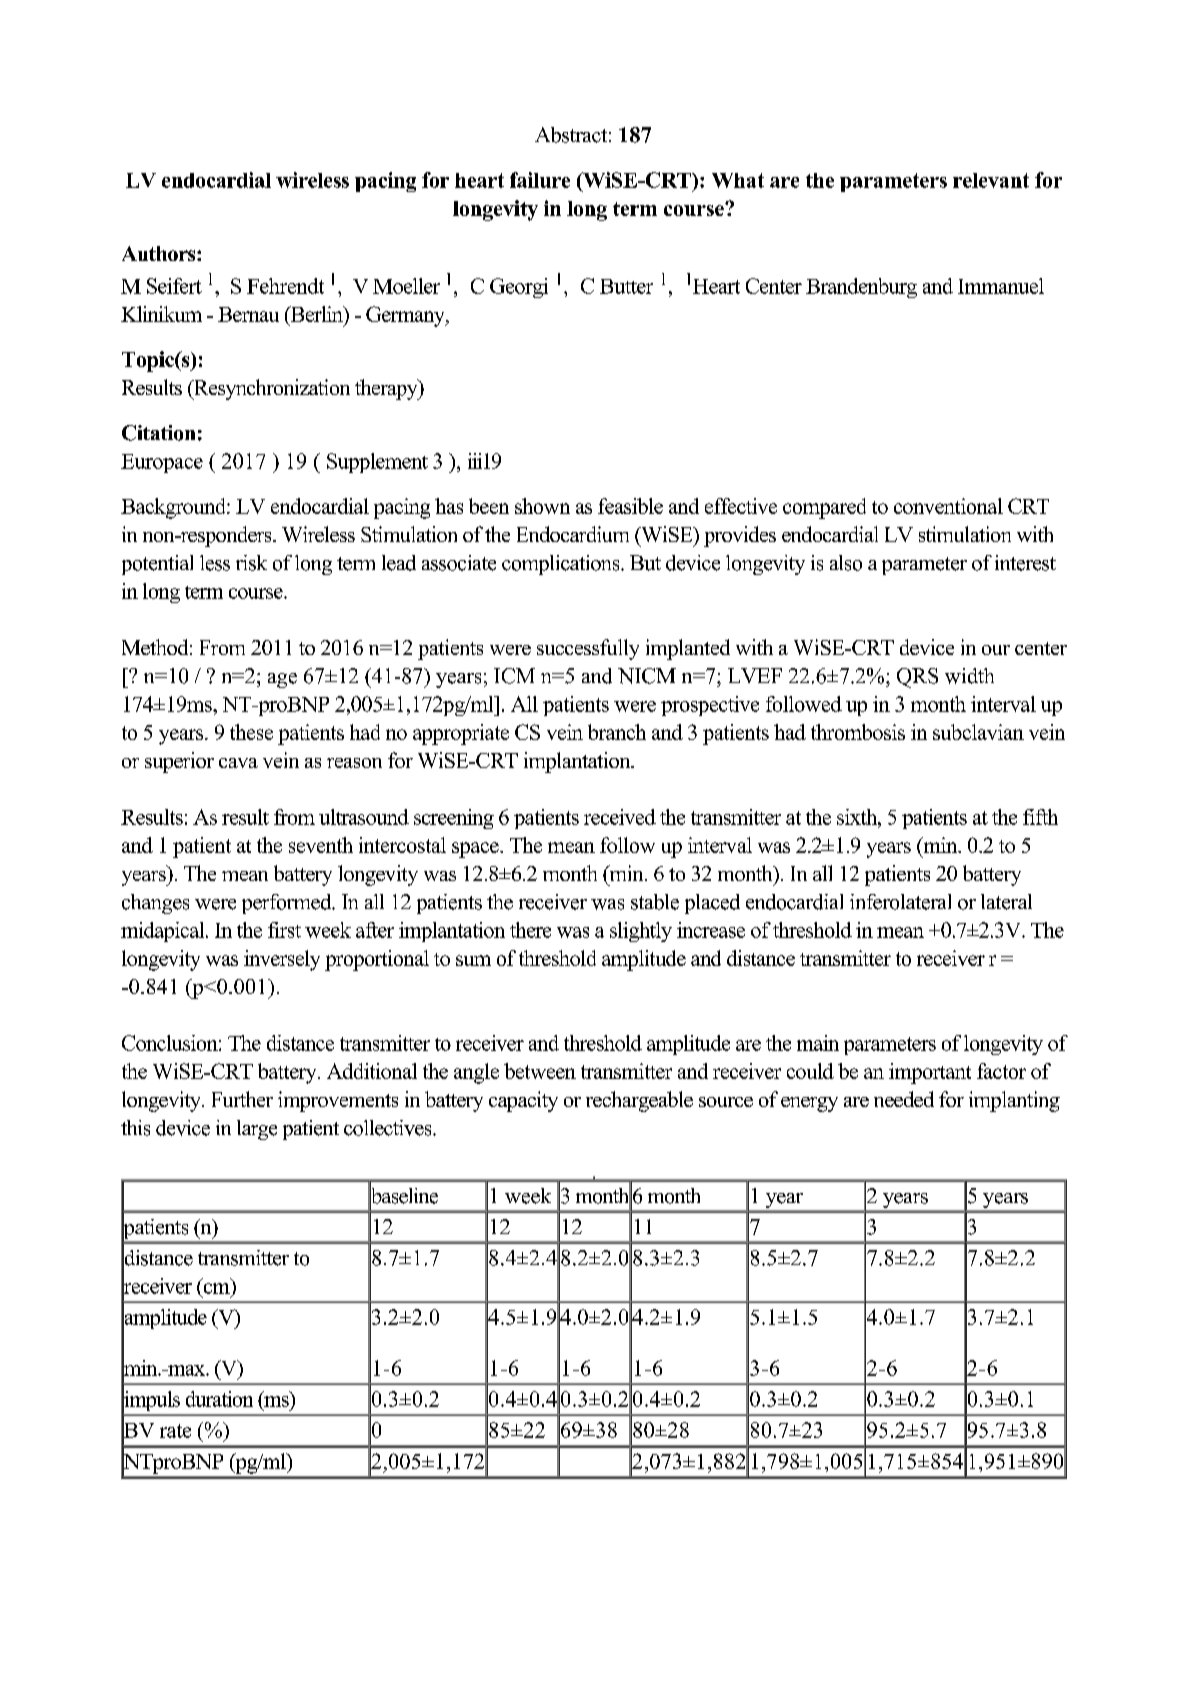 The image size is (1188, 1682). What do you see at coordinates (282, 960) in the page?
I see `inversely` at bounding box center [282, 960].
